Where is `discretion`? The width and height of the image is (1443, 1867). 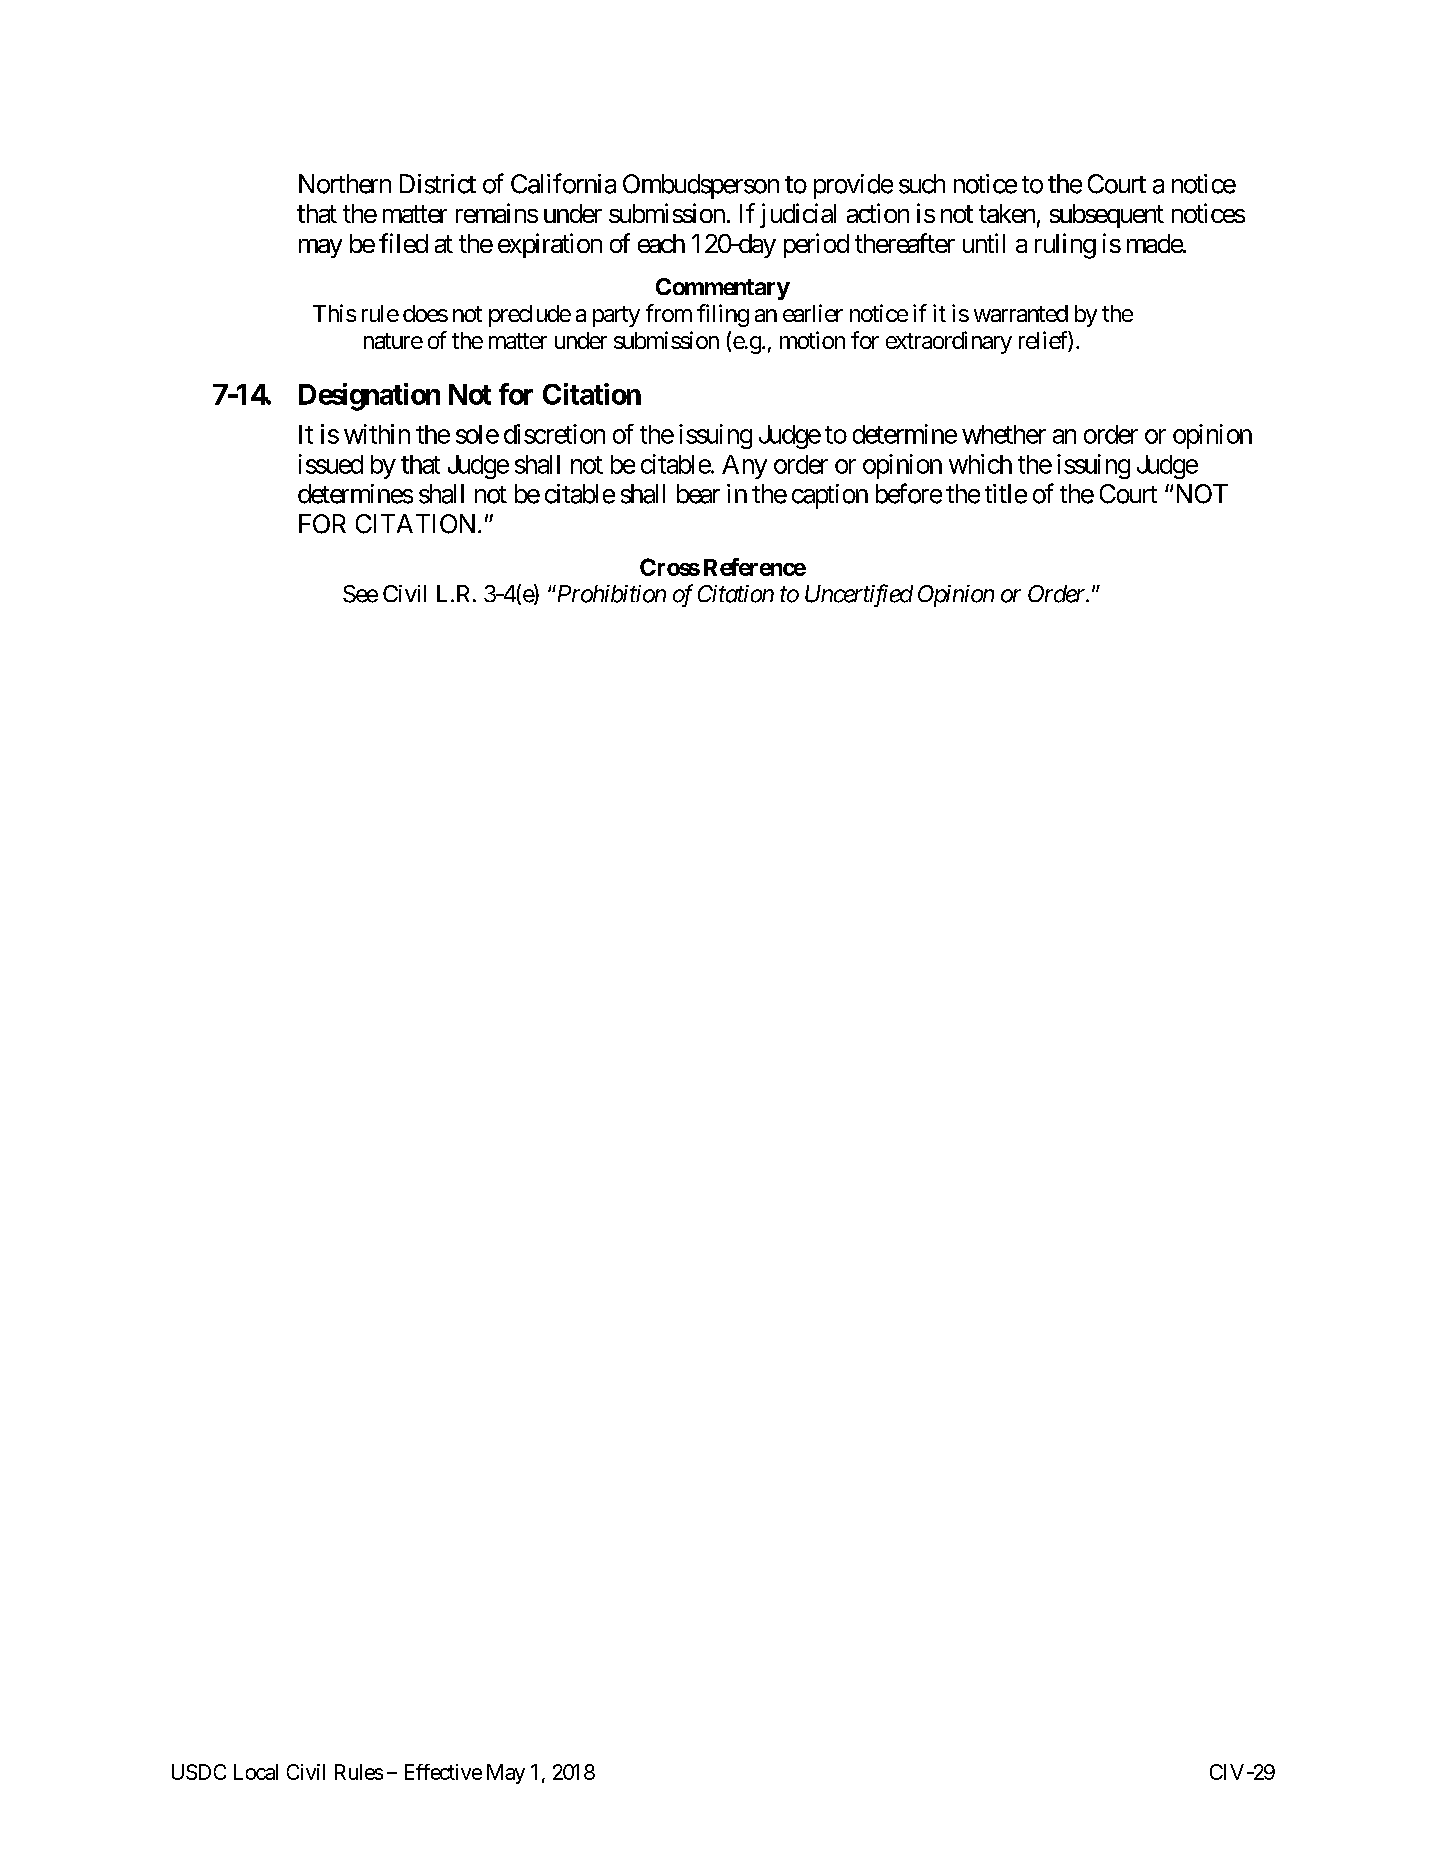 discretion is located at coordinates (554, 434).
